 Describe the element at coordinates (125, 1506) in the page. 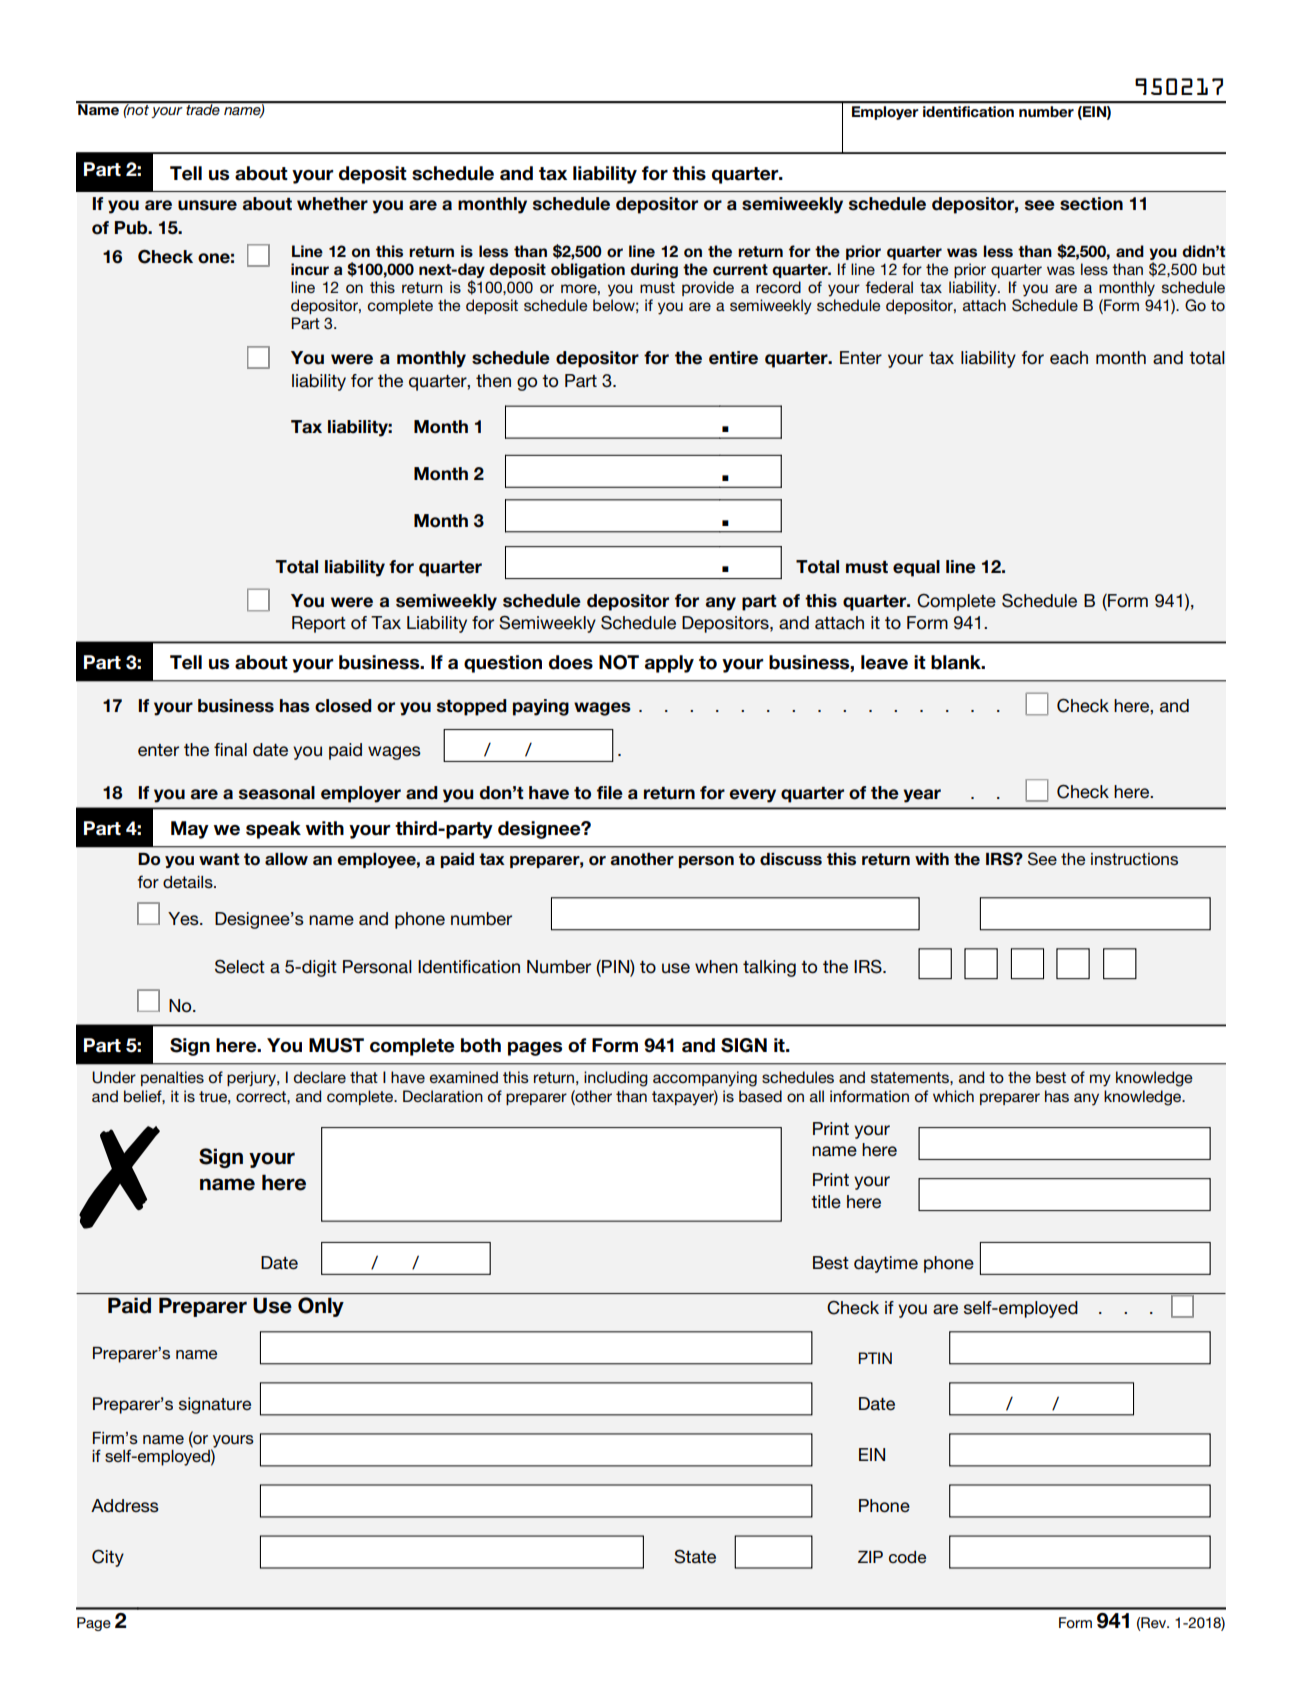

I see `Address` at that location.
